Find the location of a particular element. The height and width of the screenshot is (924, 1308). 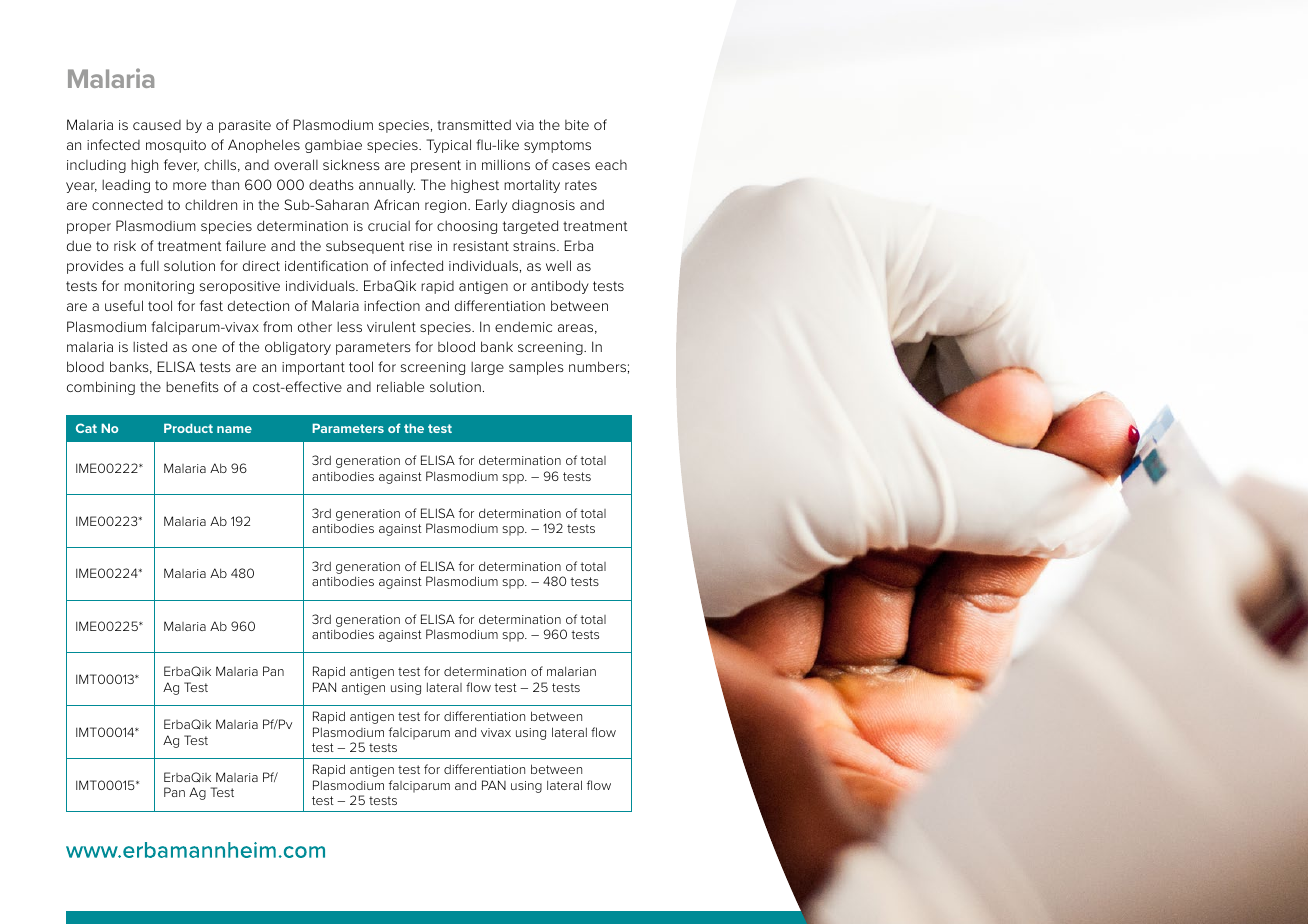

monitoring is located at coordinates (159, 287).
